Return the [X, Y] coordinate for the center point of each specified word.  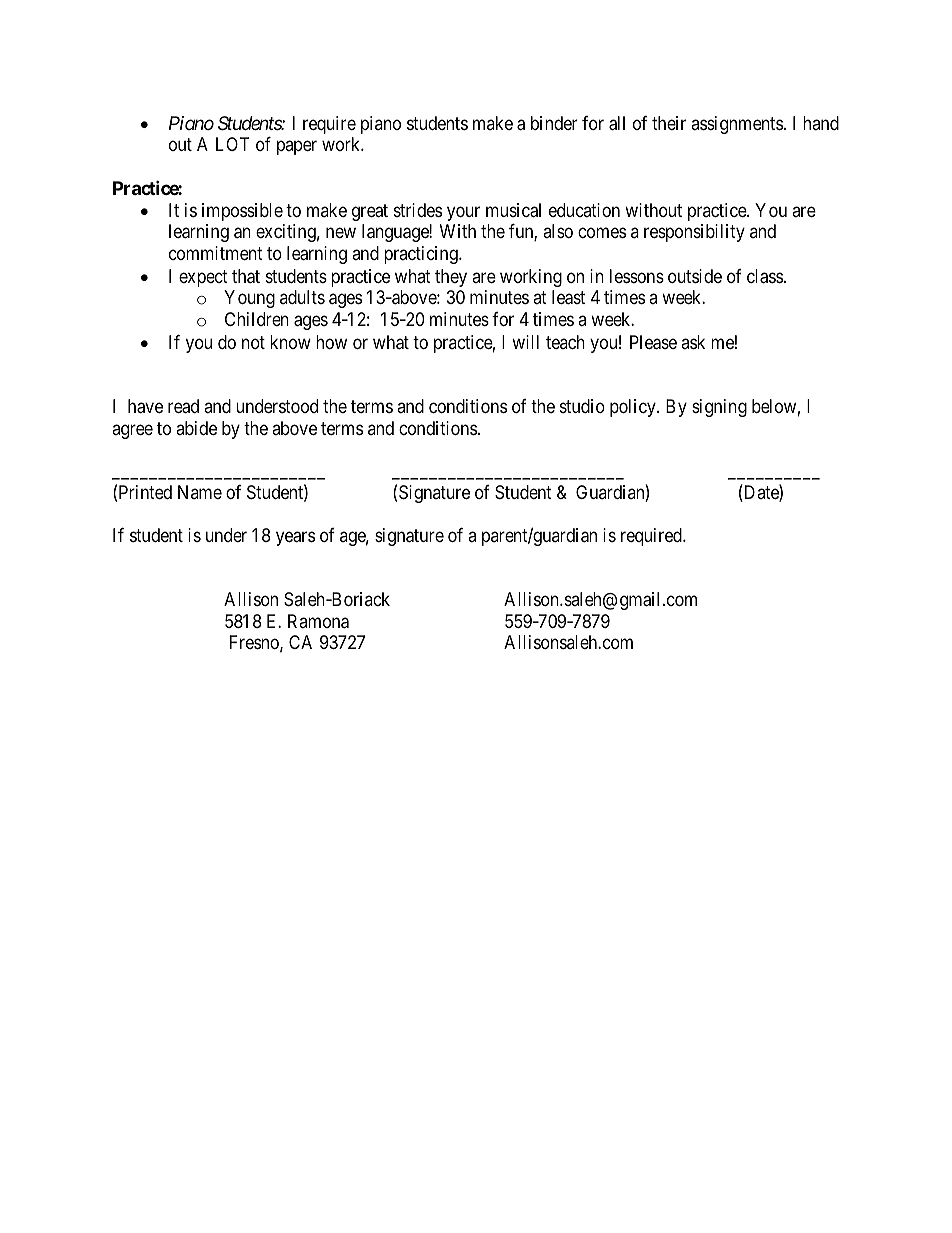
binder [554, 123]
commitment [216, 253]
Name [200, 492]
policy [634, 408]
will [525, 342]
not [253, 342]
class [765, 276]
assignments [737, 125]
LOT [232, 144]
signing [719, 408]
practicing [422, 255]
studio [582, 406]
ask [693, 342]
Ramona [318, 621]
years [295, 539]
